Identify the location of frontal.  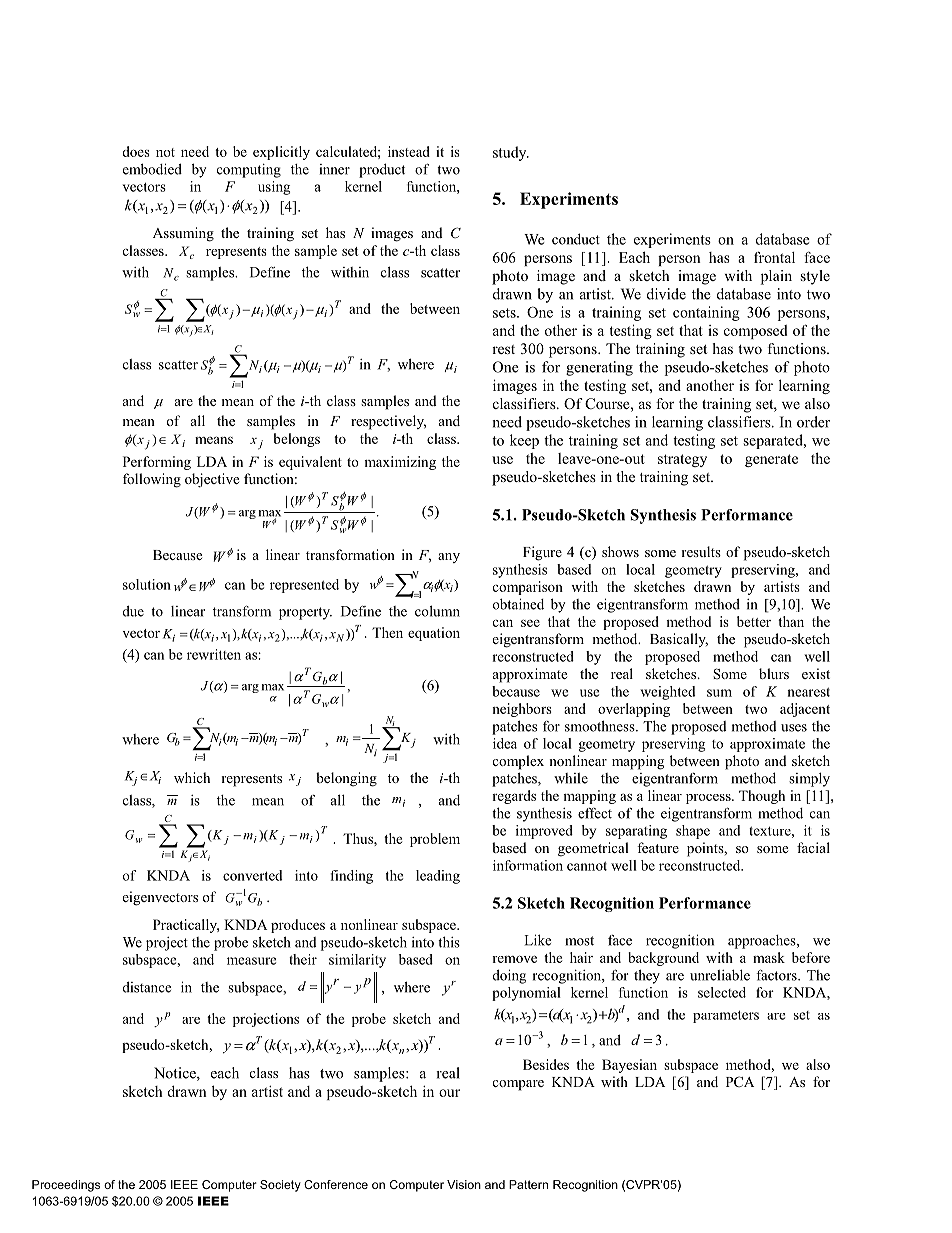
(774, 257).
